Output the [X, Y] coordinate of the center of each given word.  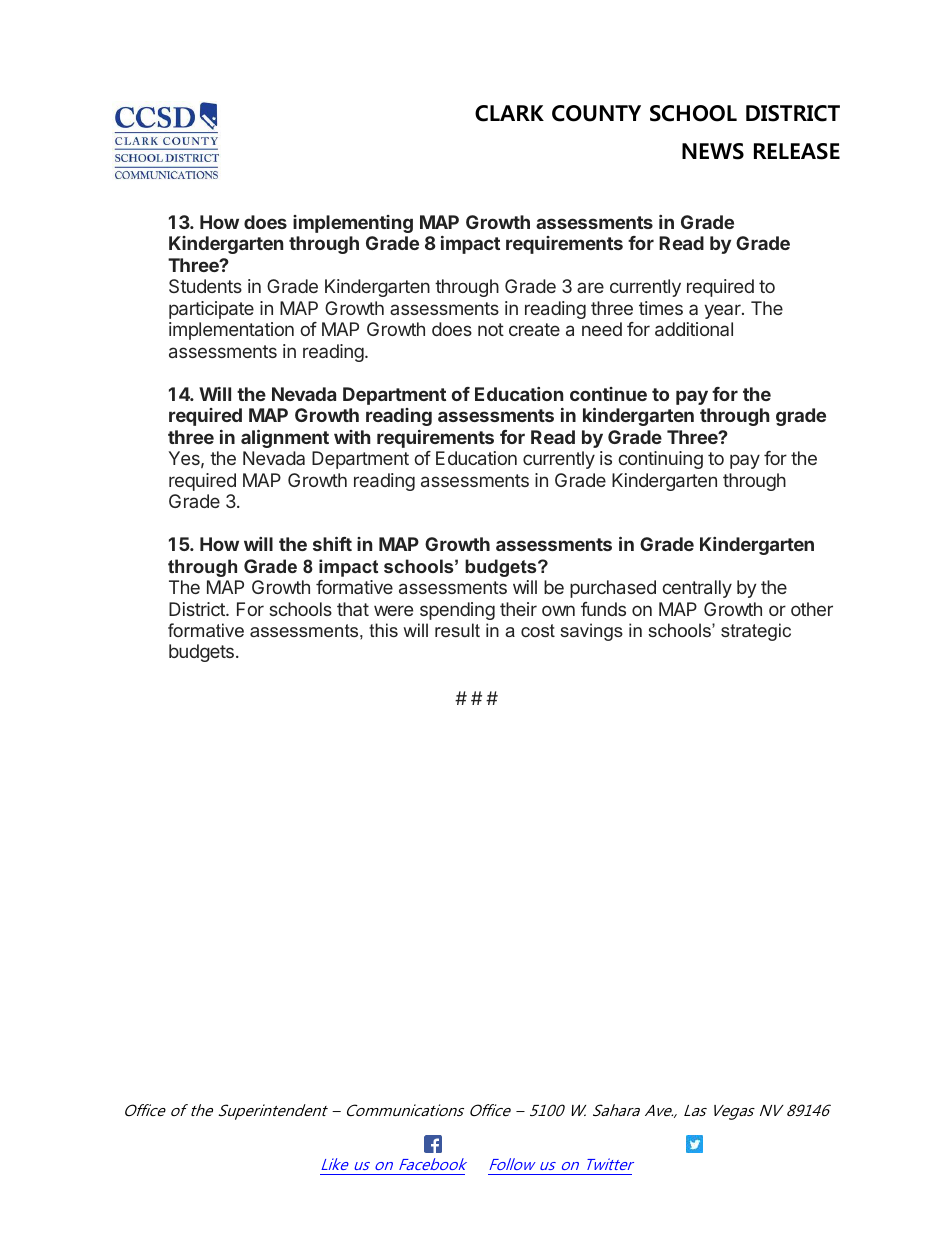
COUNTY [596, 113]
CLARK [509, 113]
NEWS [713, 151]
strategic [756, 632]
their [518, 609]
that [353, 609]
